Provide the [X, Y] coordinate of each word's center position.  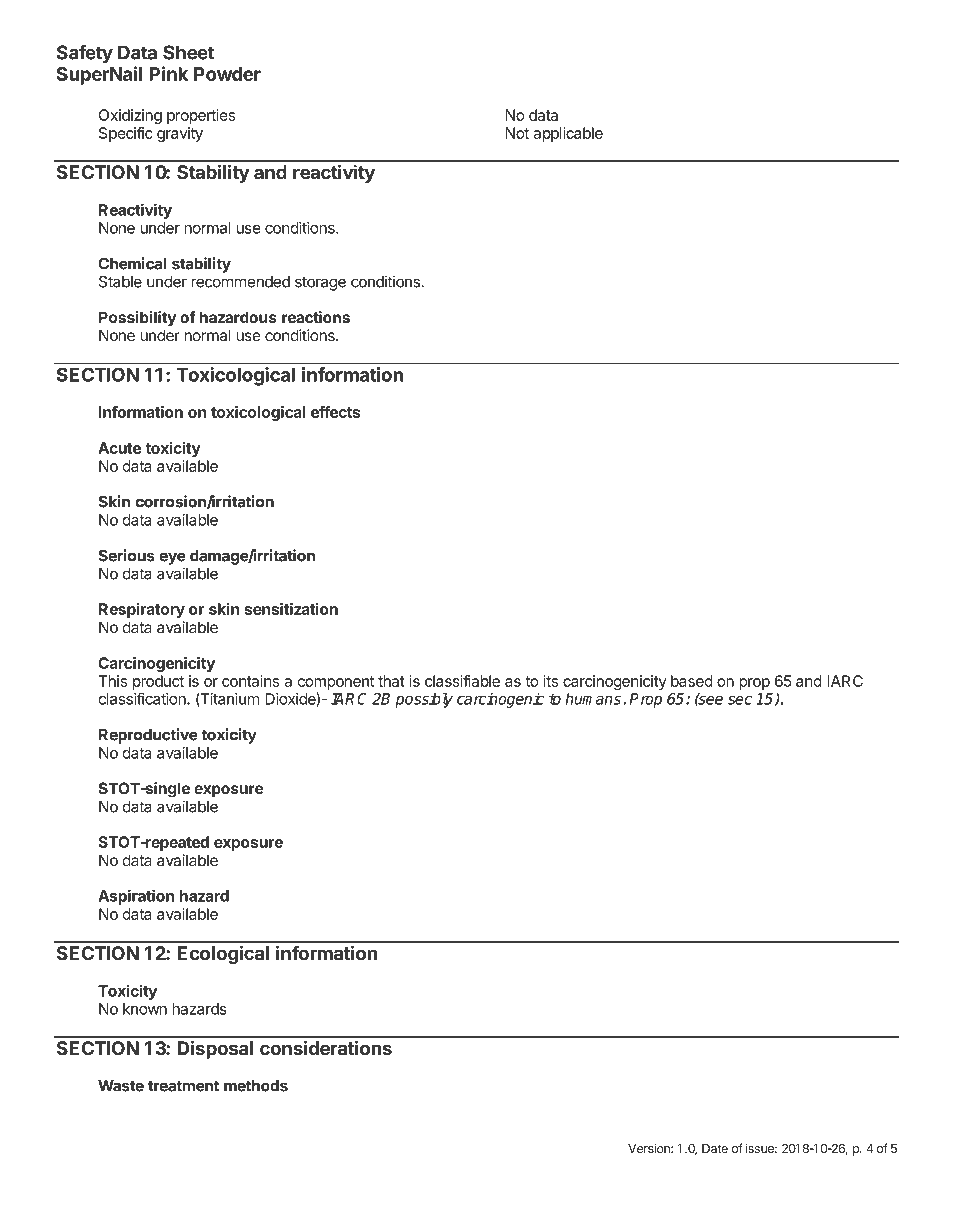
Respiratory [142, 610]
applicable [568, 134]
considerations [326, 1047]
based [692, 681]
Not [517, 133]
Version [650, 1148]
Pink [168, 73]
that [391, 681]
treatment [183, 1086]
